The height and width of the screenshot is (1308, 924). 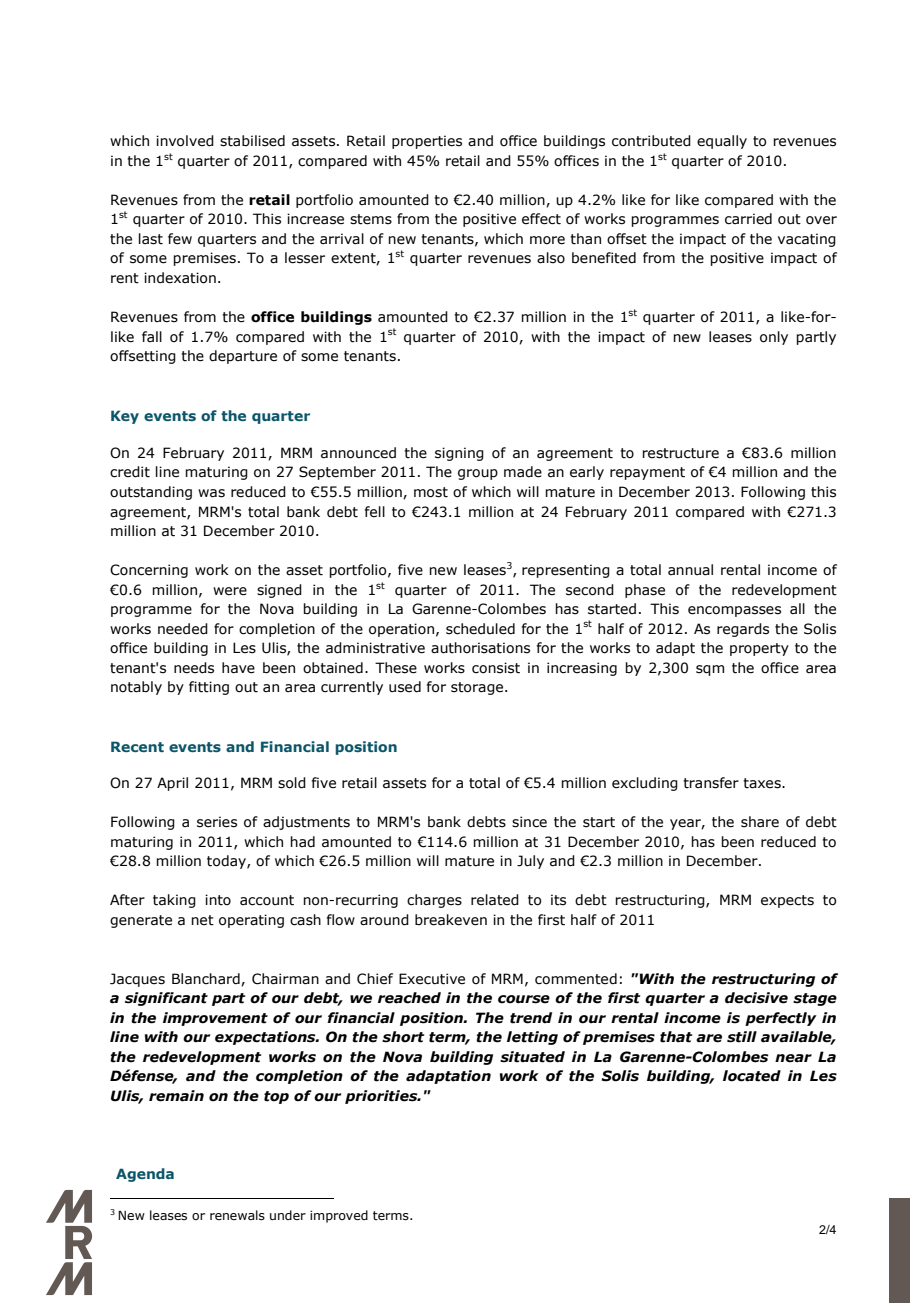 What do you see at coordinates (690, 570) in the screenshot?
I see `annual` at bounding box center [690, 570].
